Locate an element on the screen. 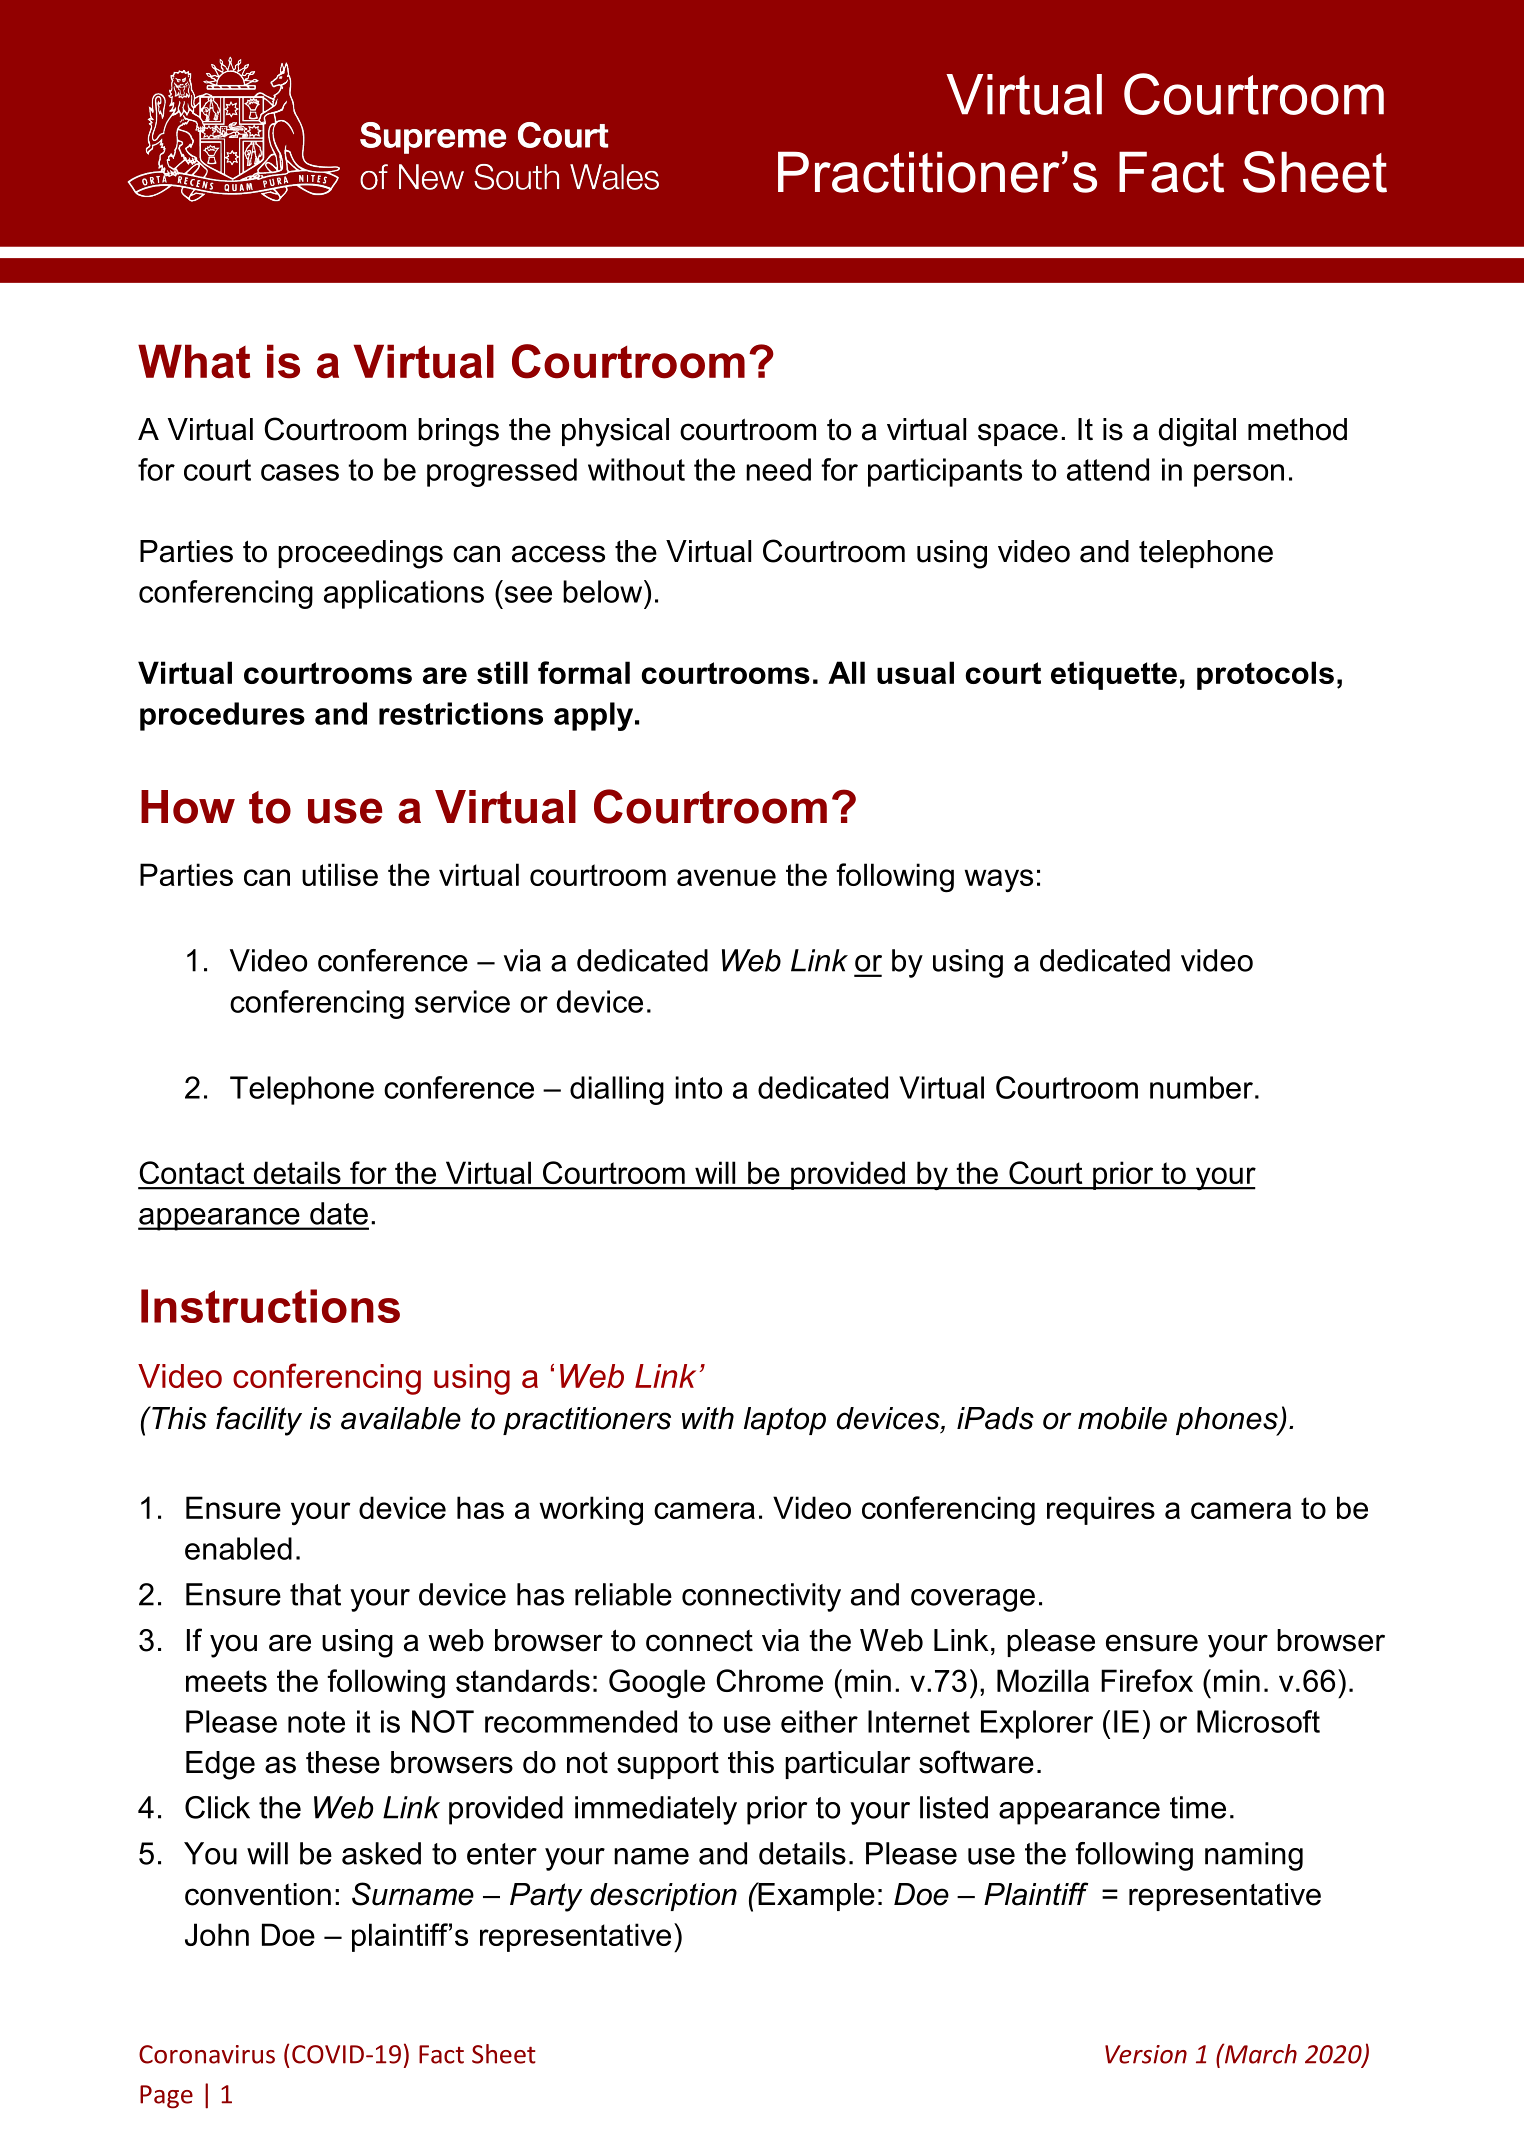  facility is located at coordinates (259, 1421).
